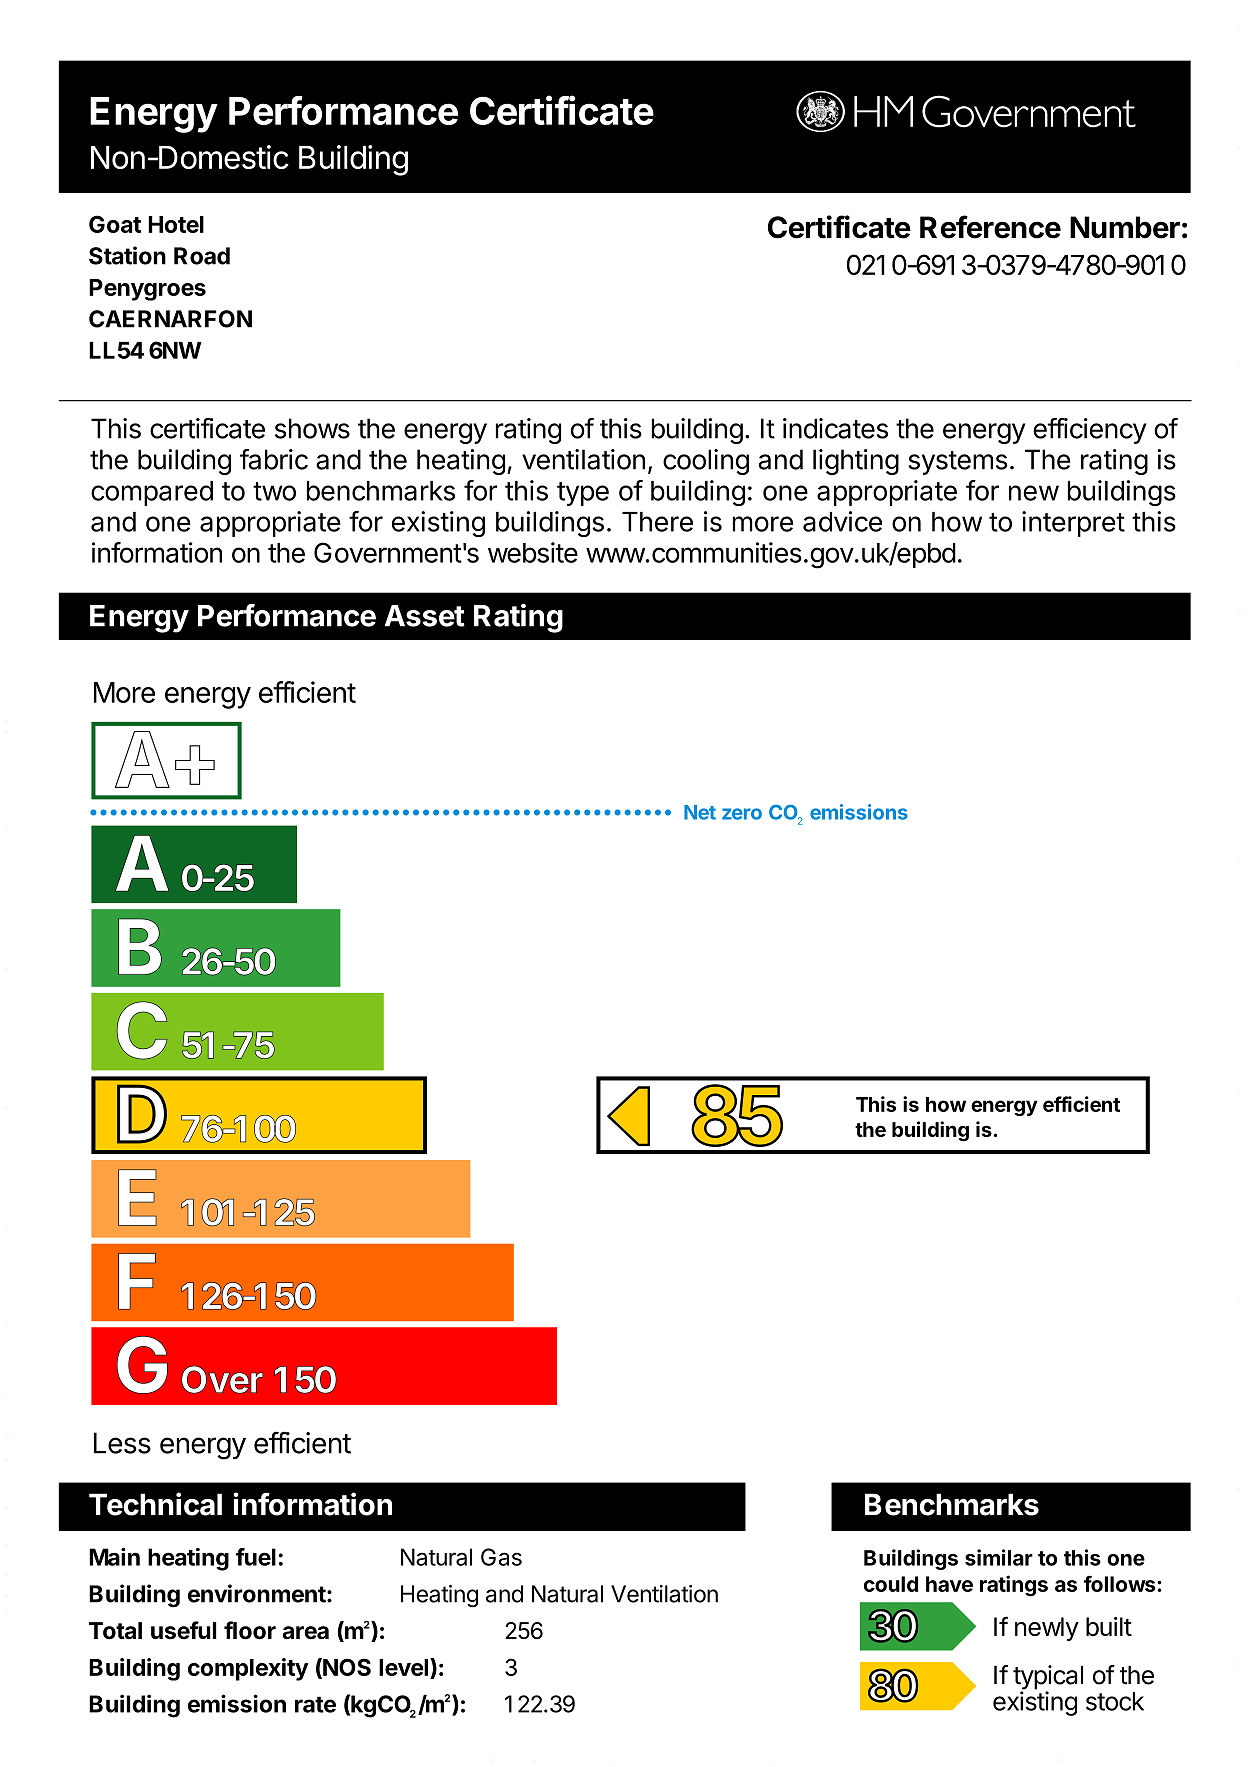  Describe the element at coordinates (501, 1557) in the image. I see `Gas` at that location.
